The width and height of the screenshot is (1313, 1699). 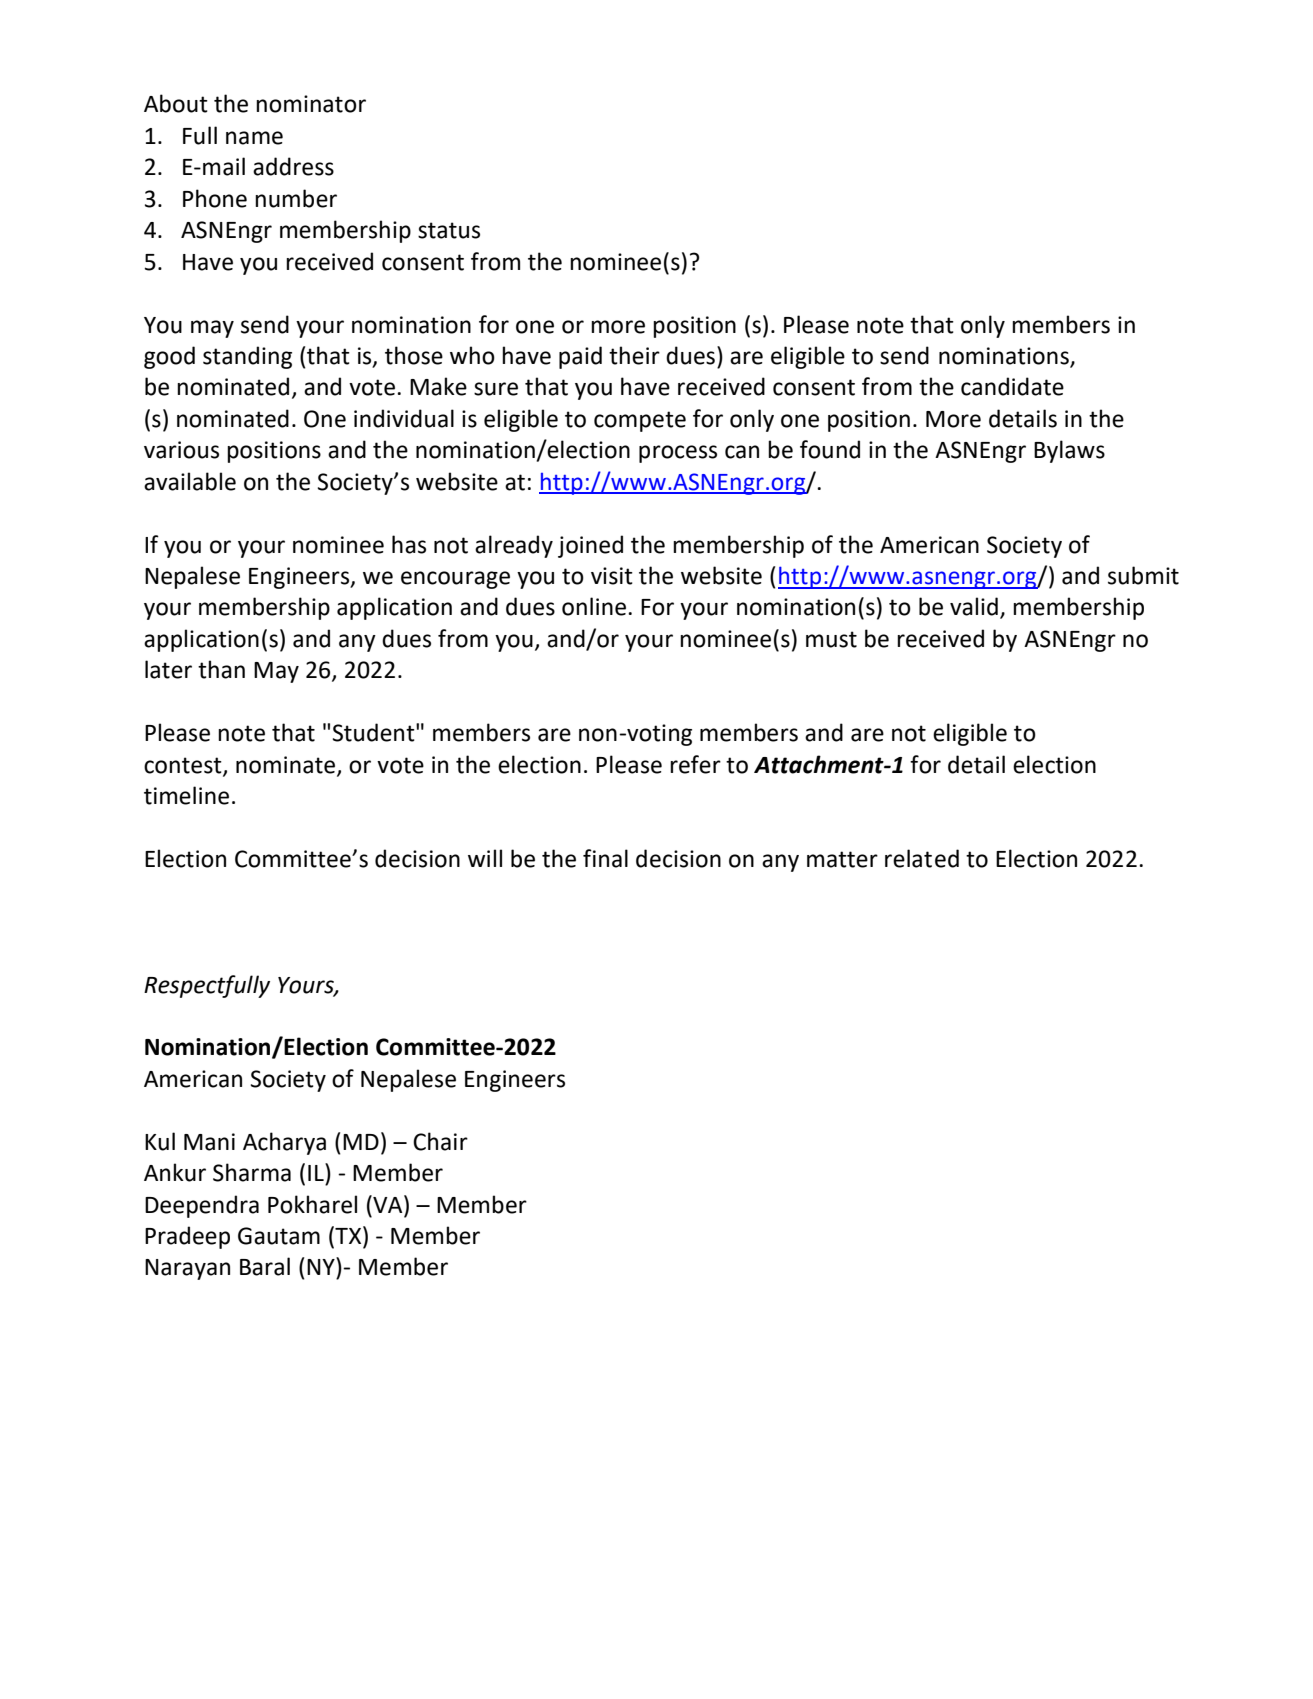 I want to click on Gautam, so click(x=279, y=1236).
